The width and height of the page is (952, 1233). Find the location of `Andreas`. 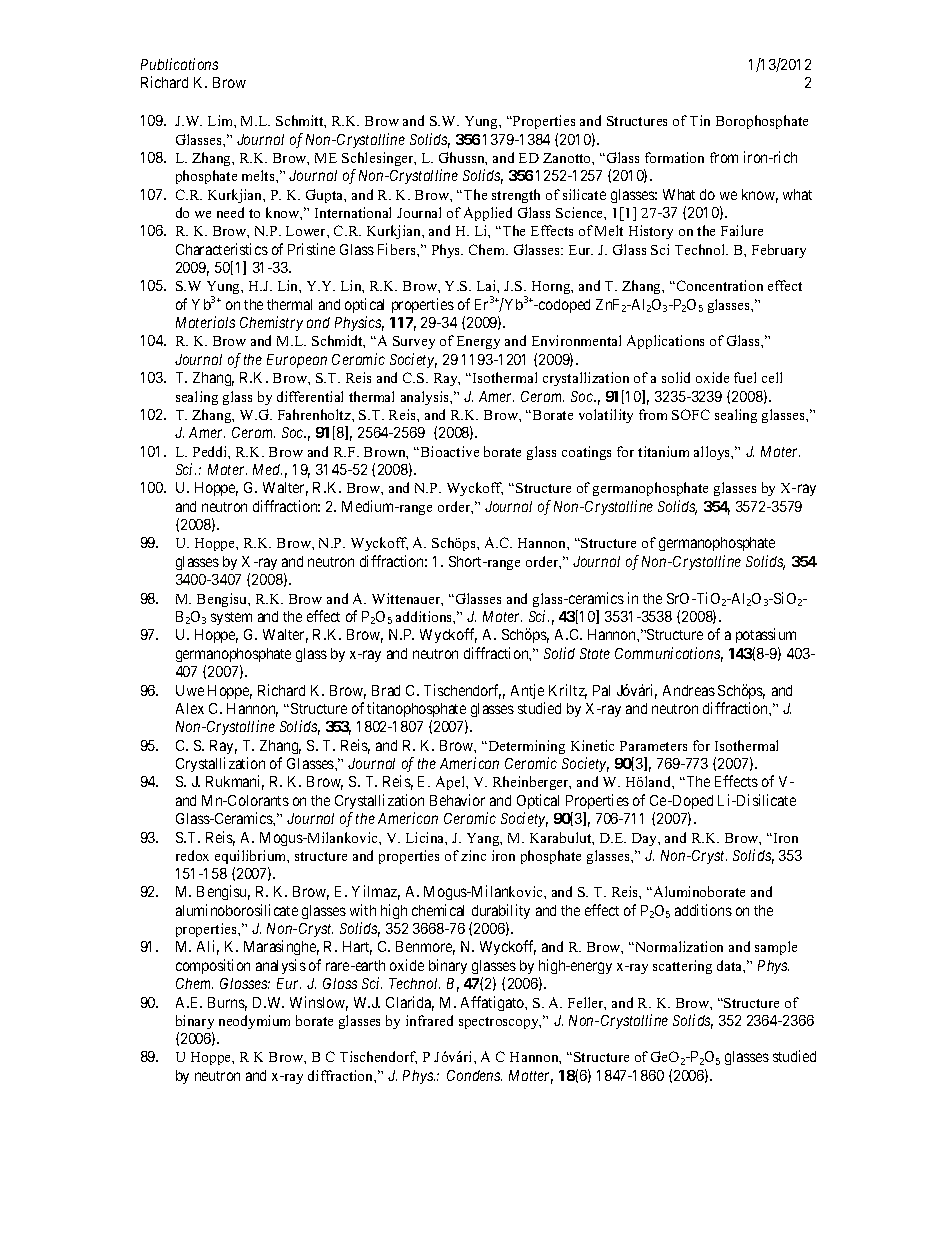

Andreas is located at coordinates (689, 690).
